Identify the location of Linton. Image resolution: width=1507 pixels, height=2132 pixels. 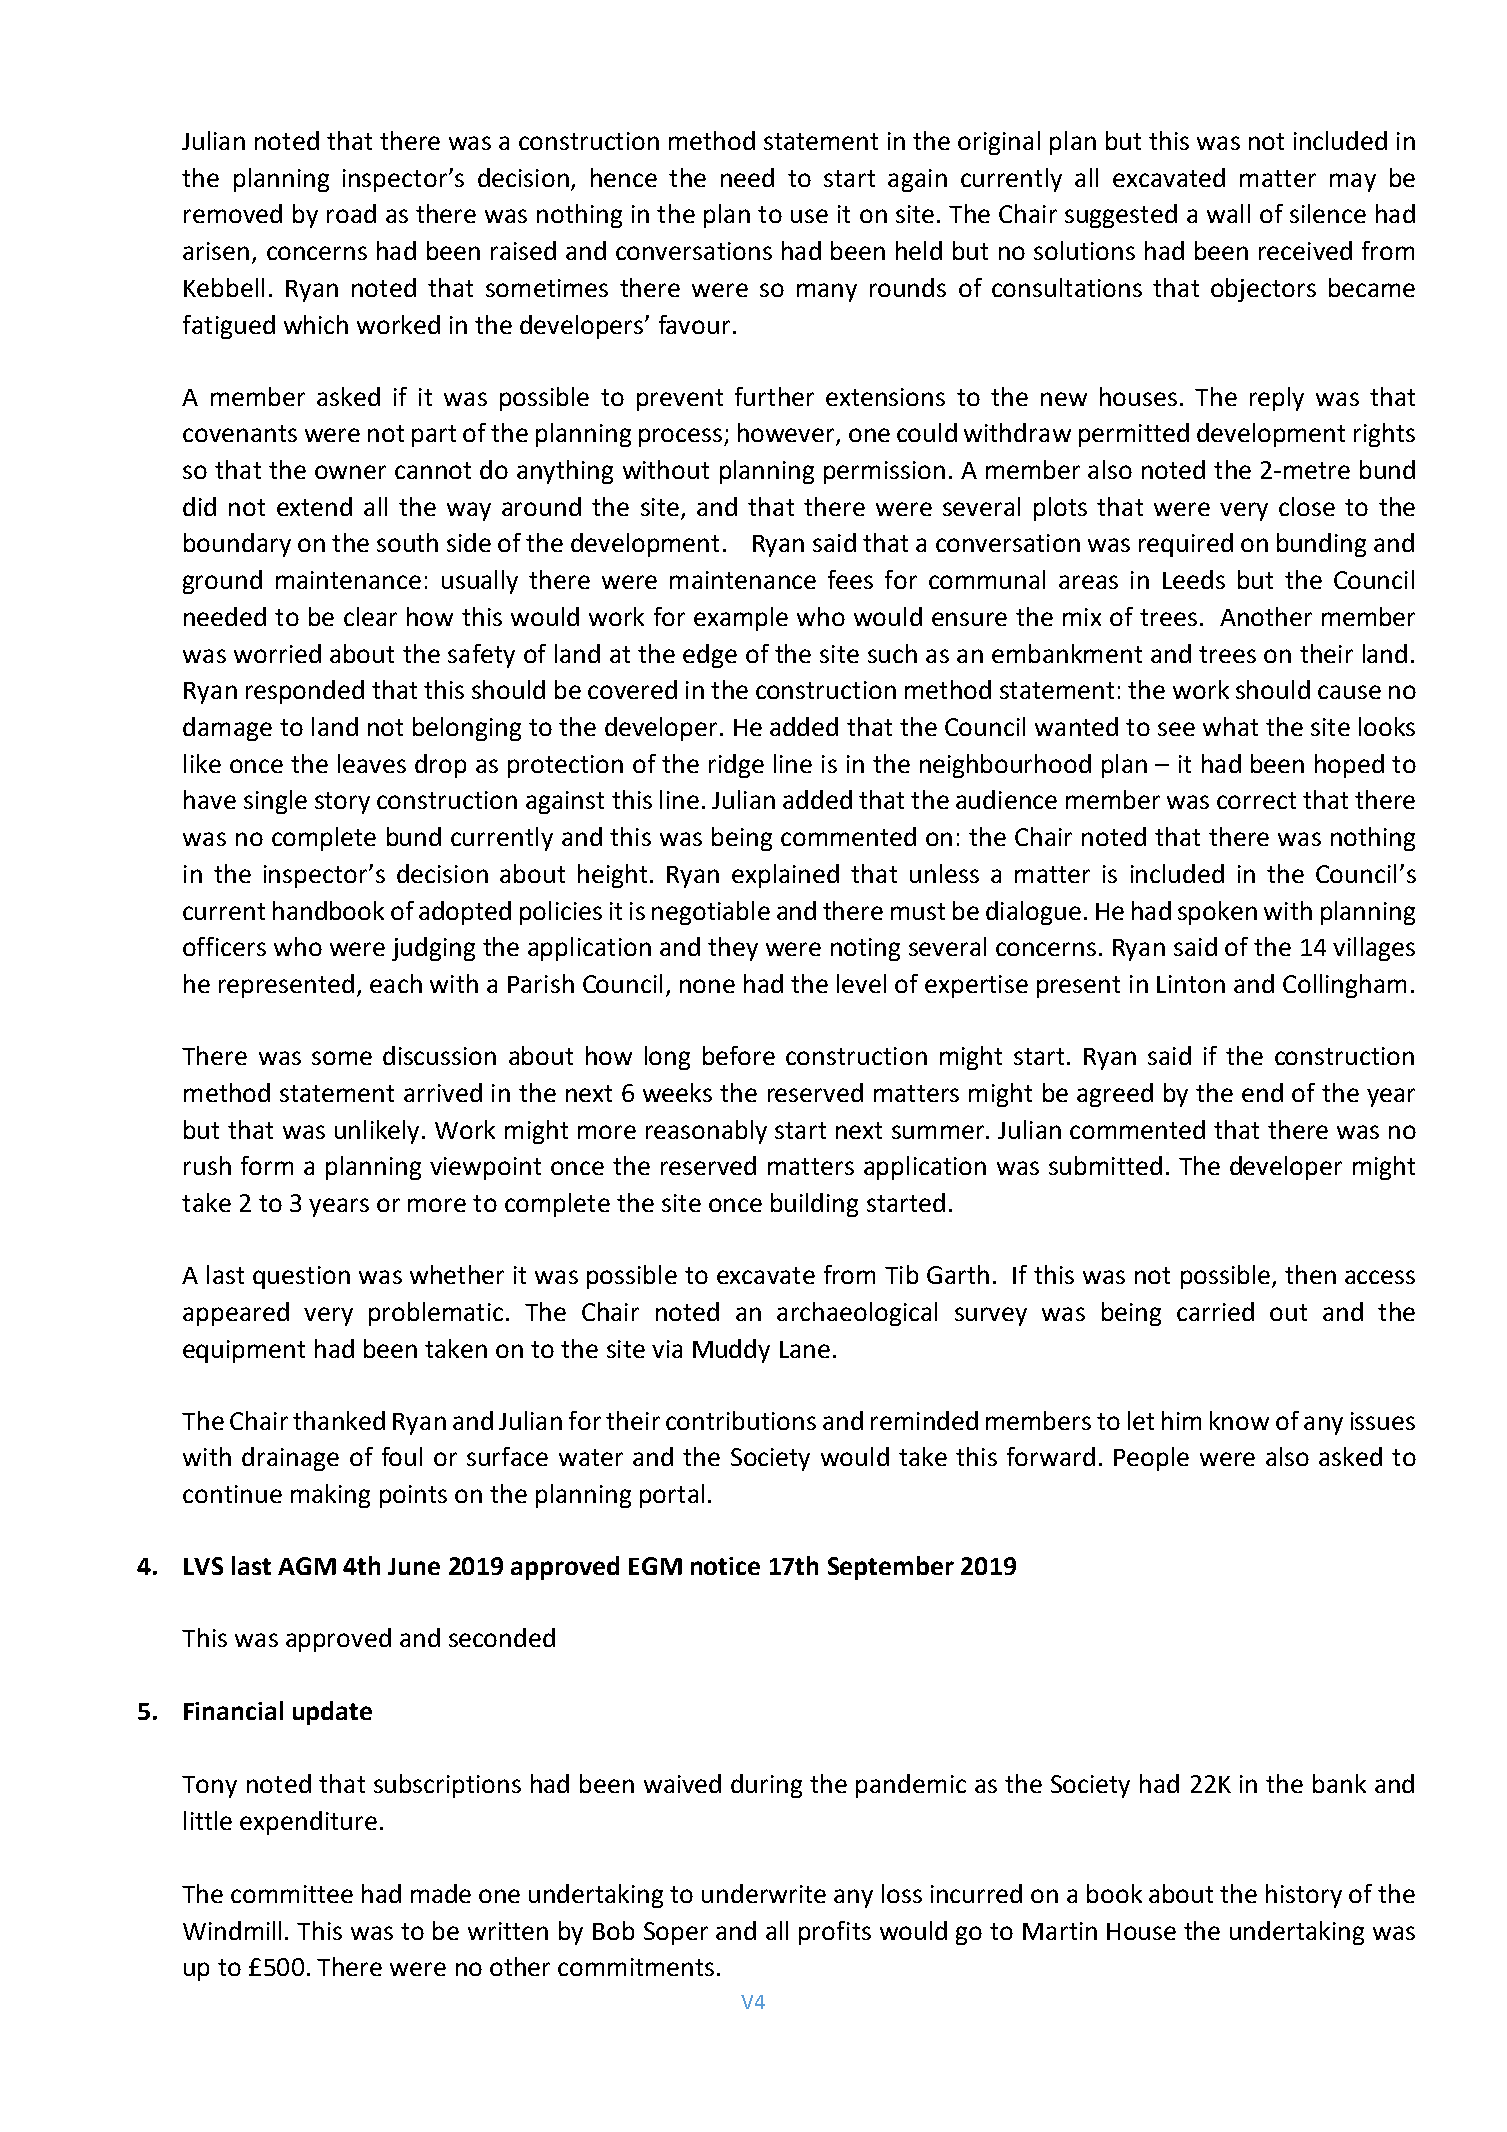
(1191, 984).
